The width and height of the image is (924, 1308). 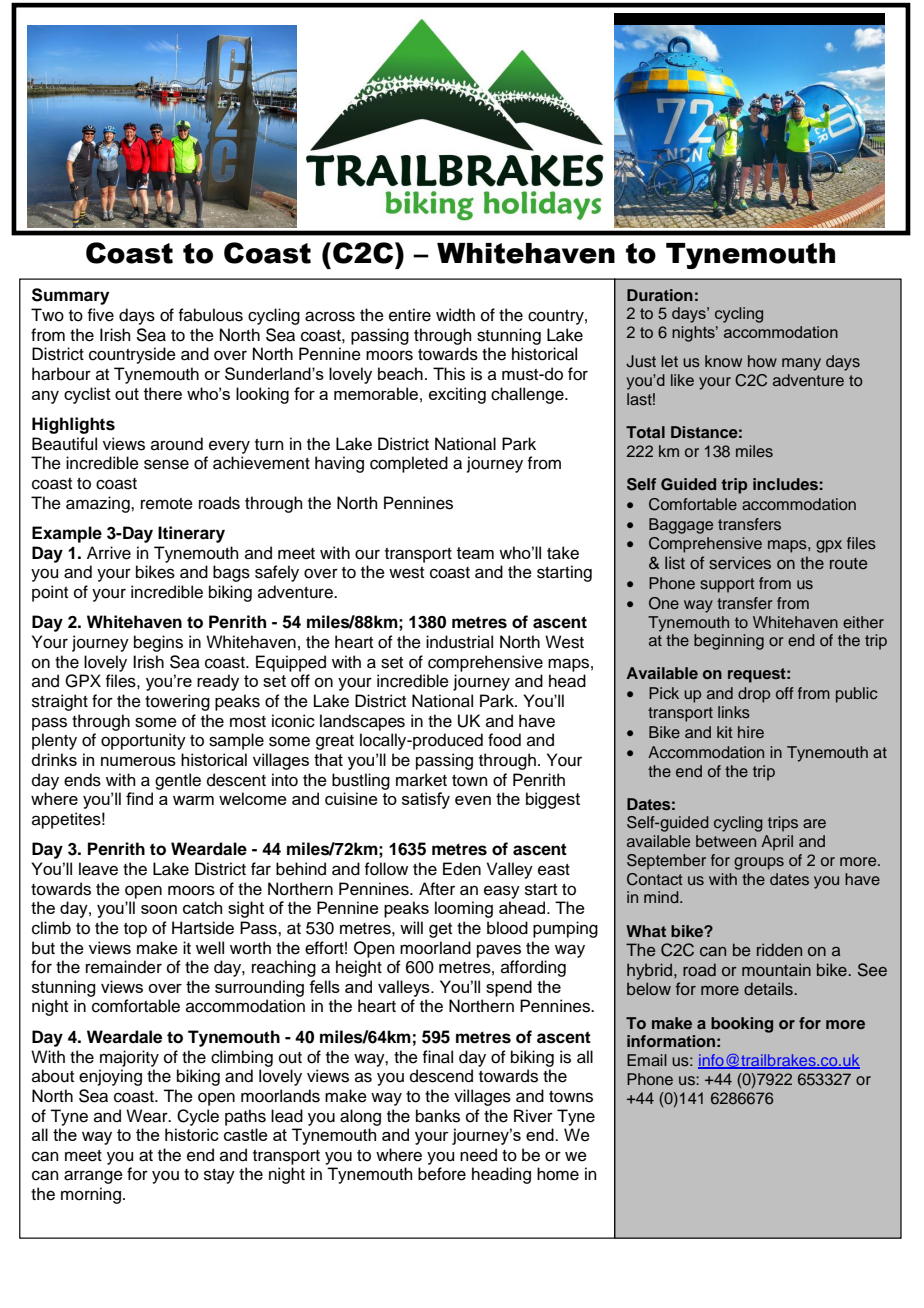 I want to click on services, so click(x=740, y=563).
